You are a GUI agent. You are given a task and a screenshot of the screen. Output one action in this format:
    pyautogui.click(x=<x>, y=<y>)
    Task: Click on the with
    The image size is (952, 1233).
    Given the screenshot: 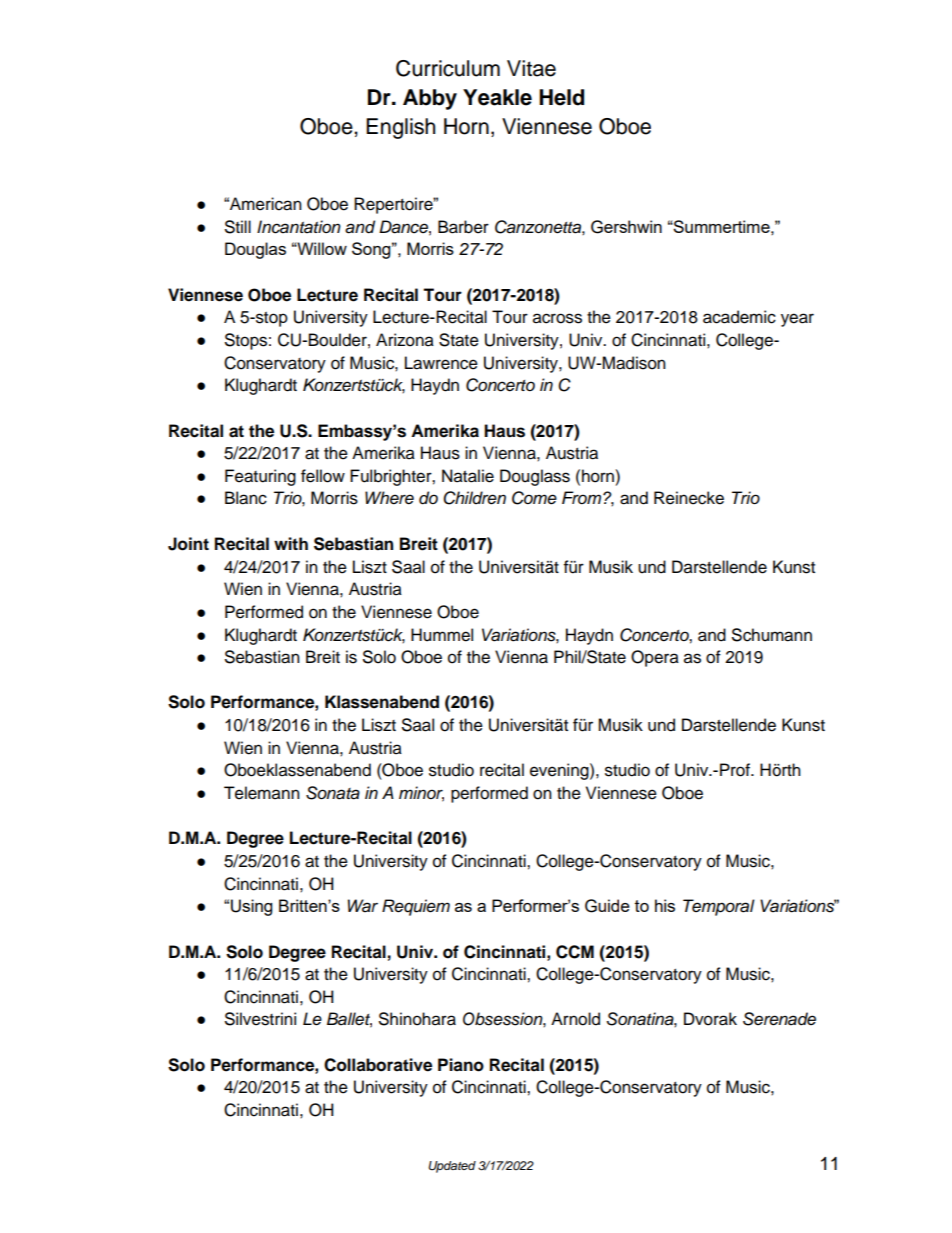 What is the action you would take?
    pyautogui.click(x=291, y=543)
